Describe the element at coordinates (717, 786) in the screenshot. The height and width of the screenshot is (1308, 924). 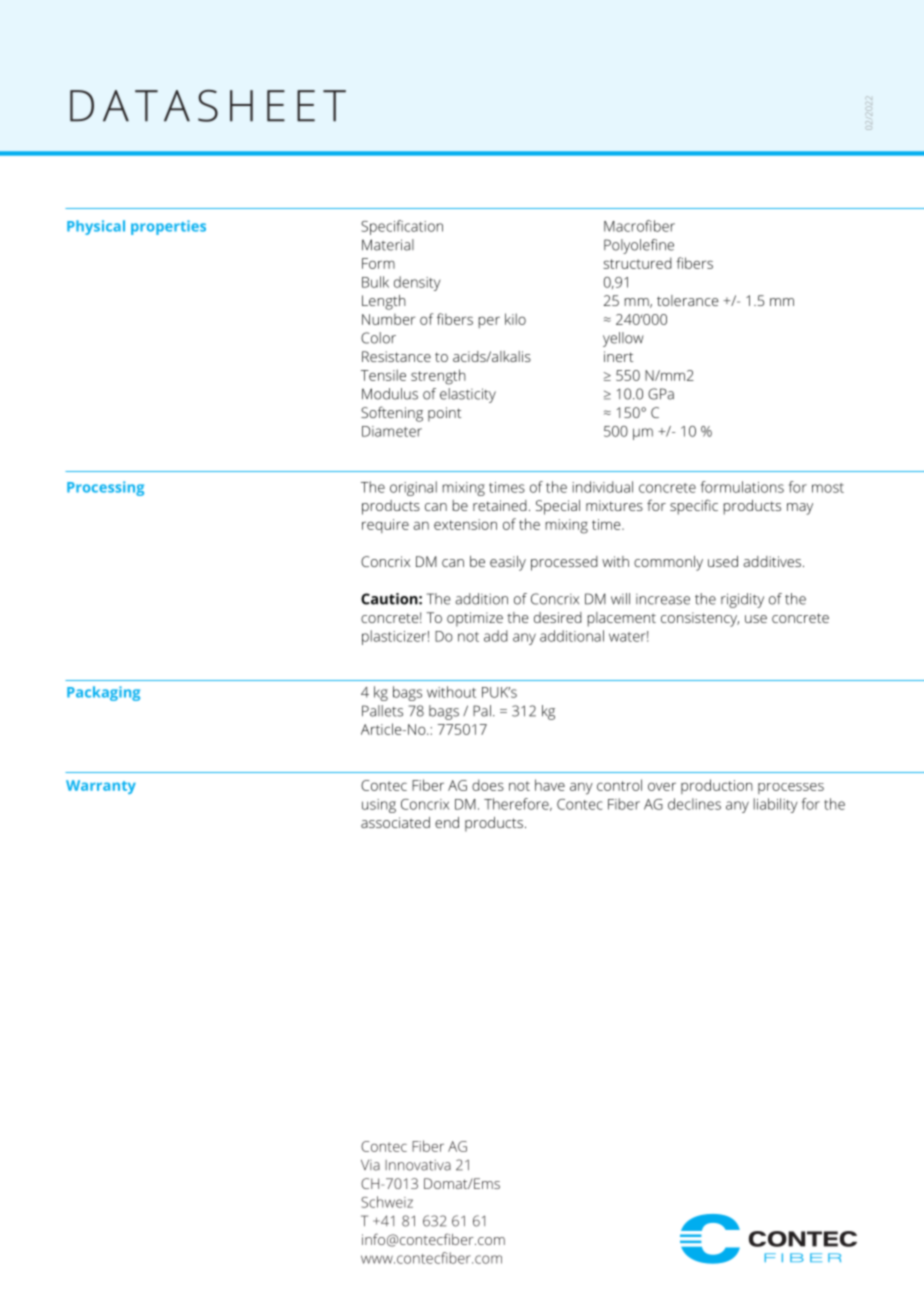
I see `production` at that location.
